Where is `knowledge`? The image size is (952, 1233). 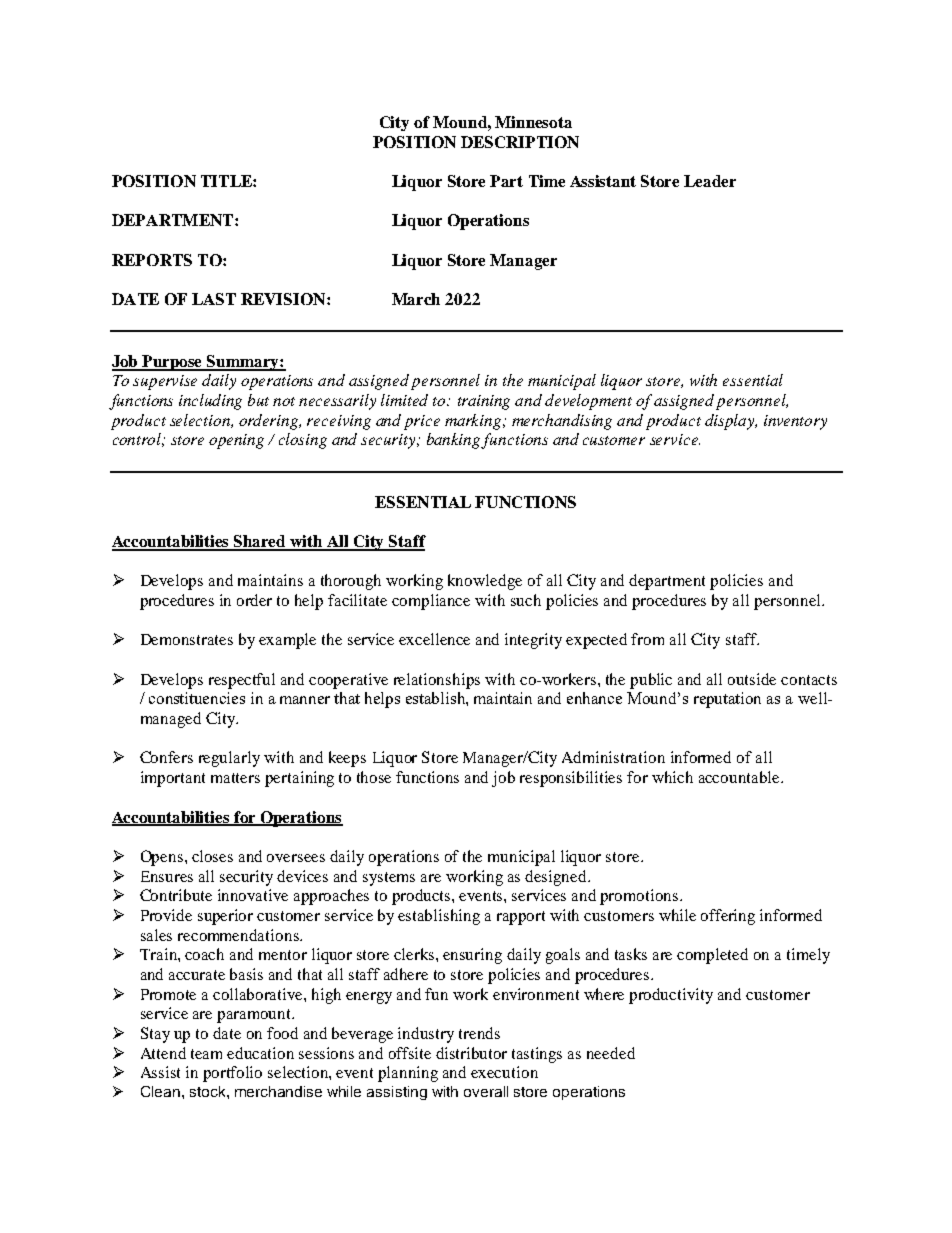
knowledge is located at coordinates (485, 582).
